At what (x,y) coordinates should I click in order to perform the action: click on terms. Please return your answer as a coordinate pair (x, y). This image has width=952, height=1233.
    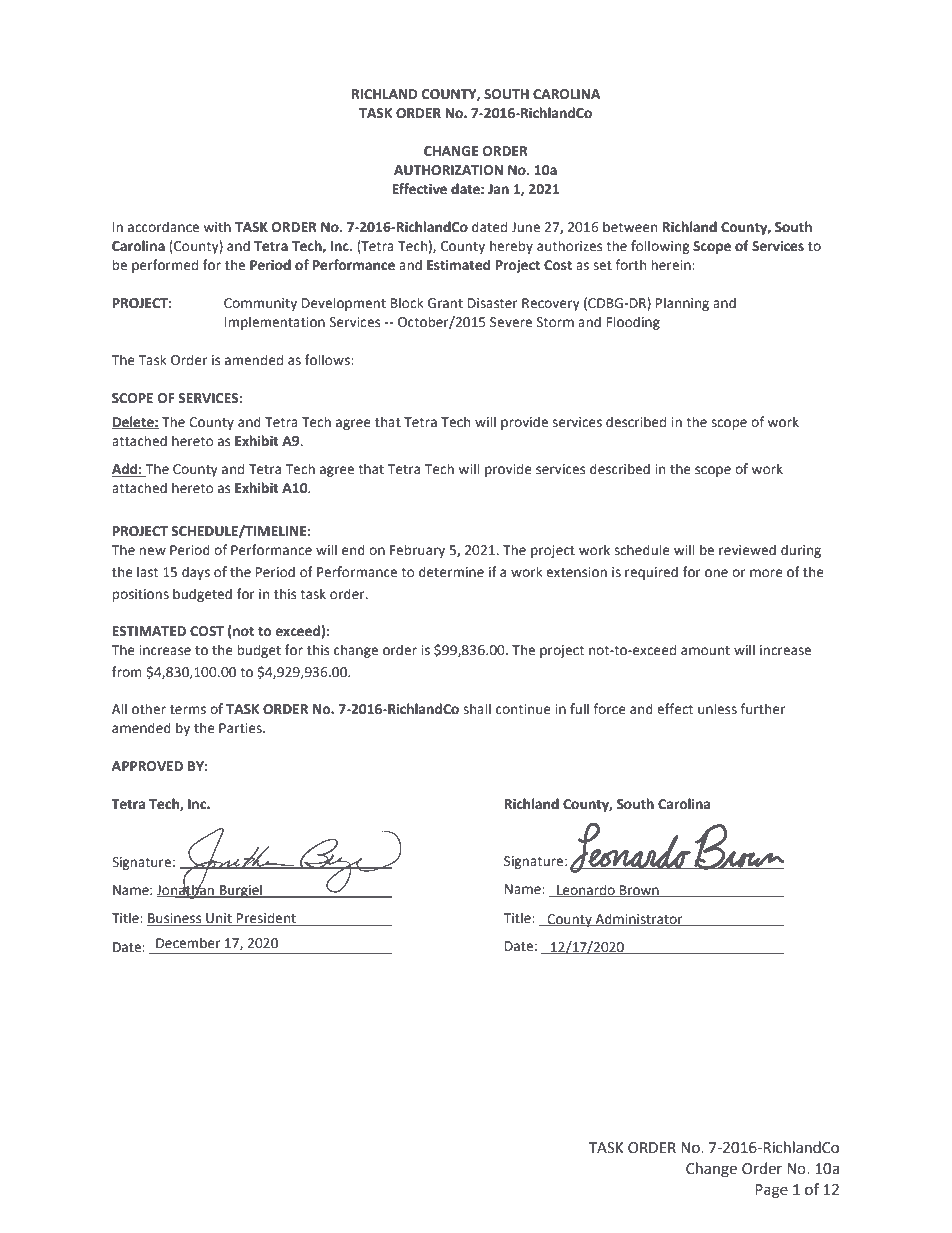
    Looking at the image, I should click on (188, 710).
